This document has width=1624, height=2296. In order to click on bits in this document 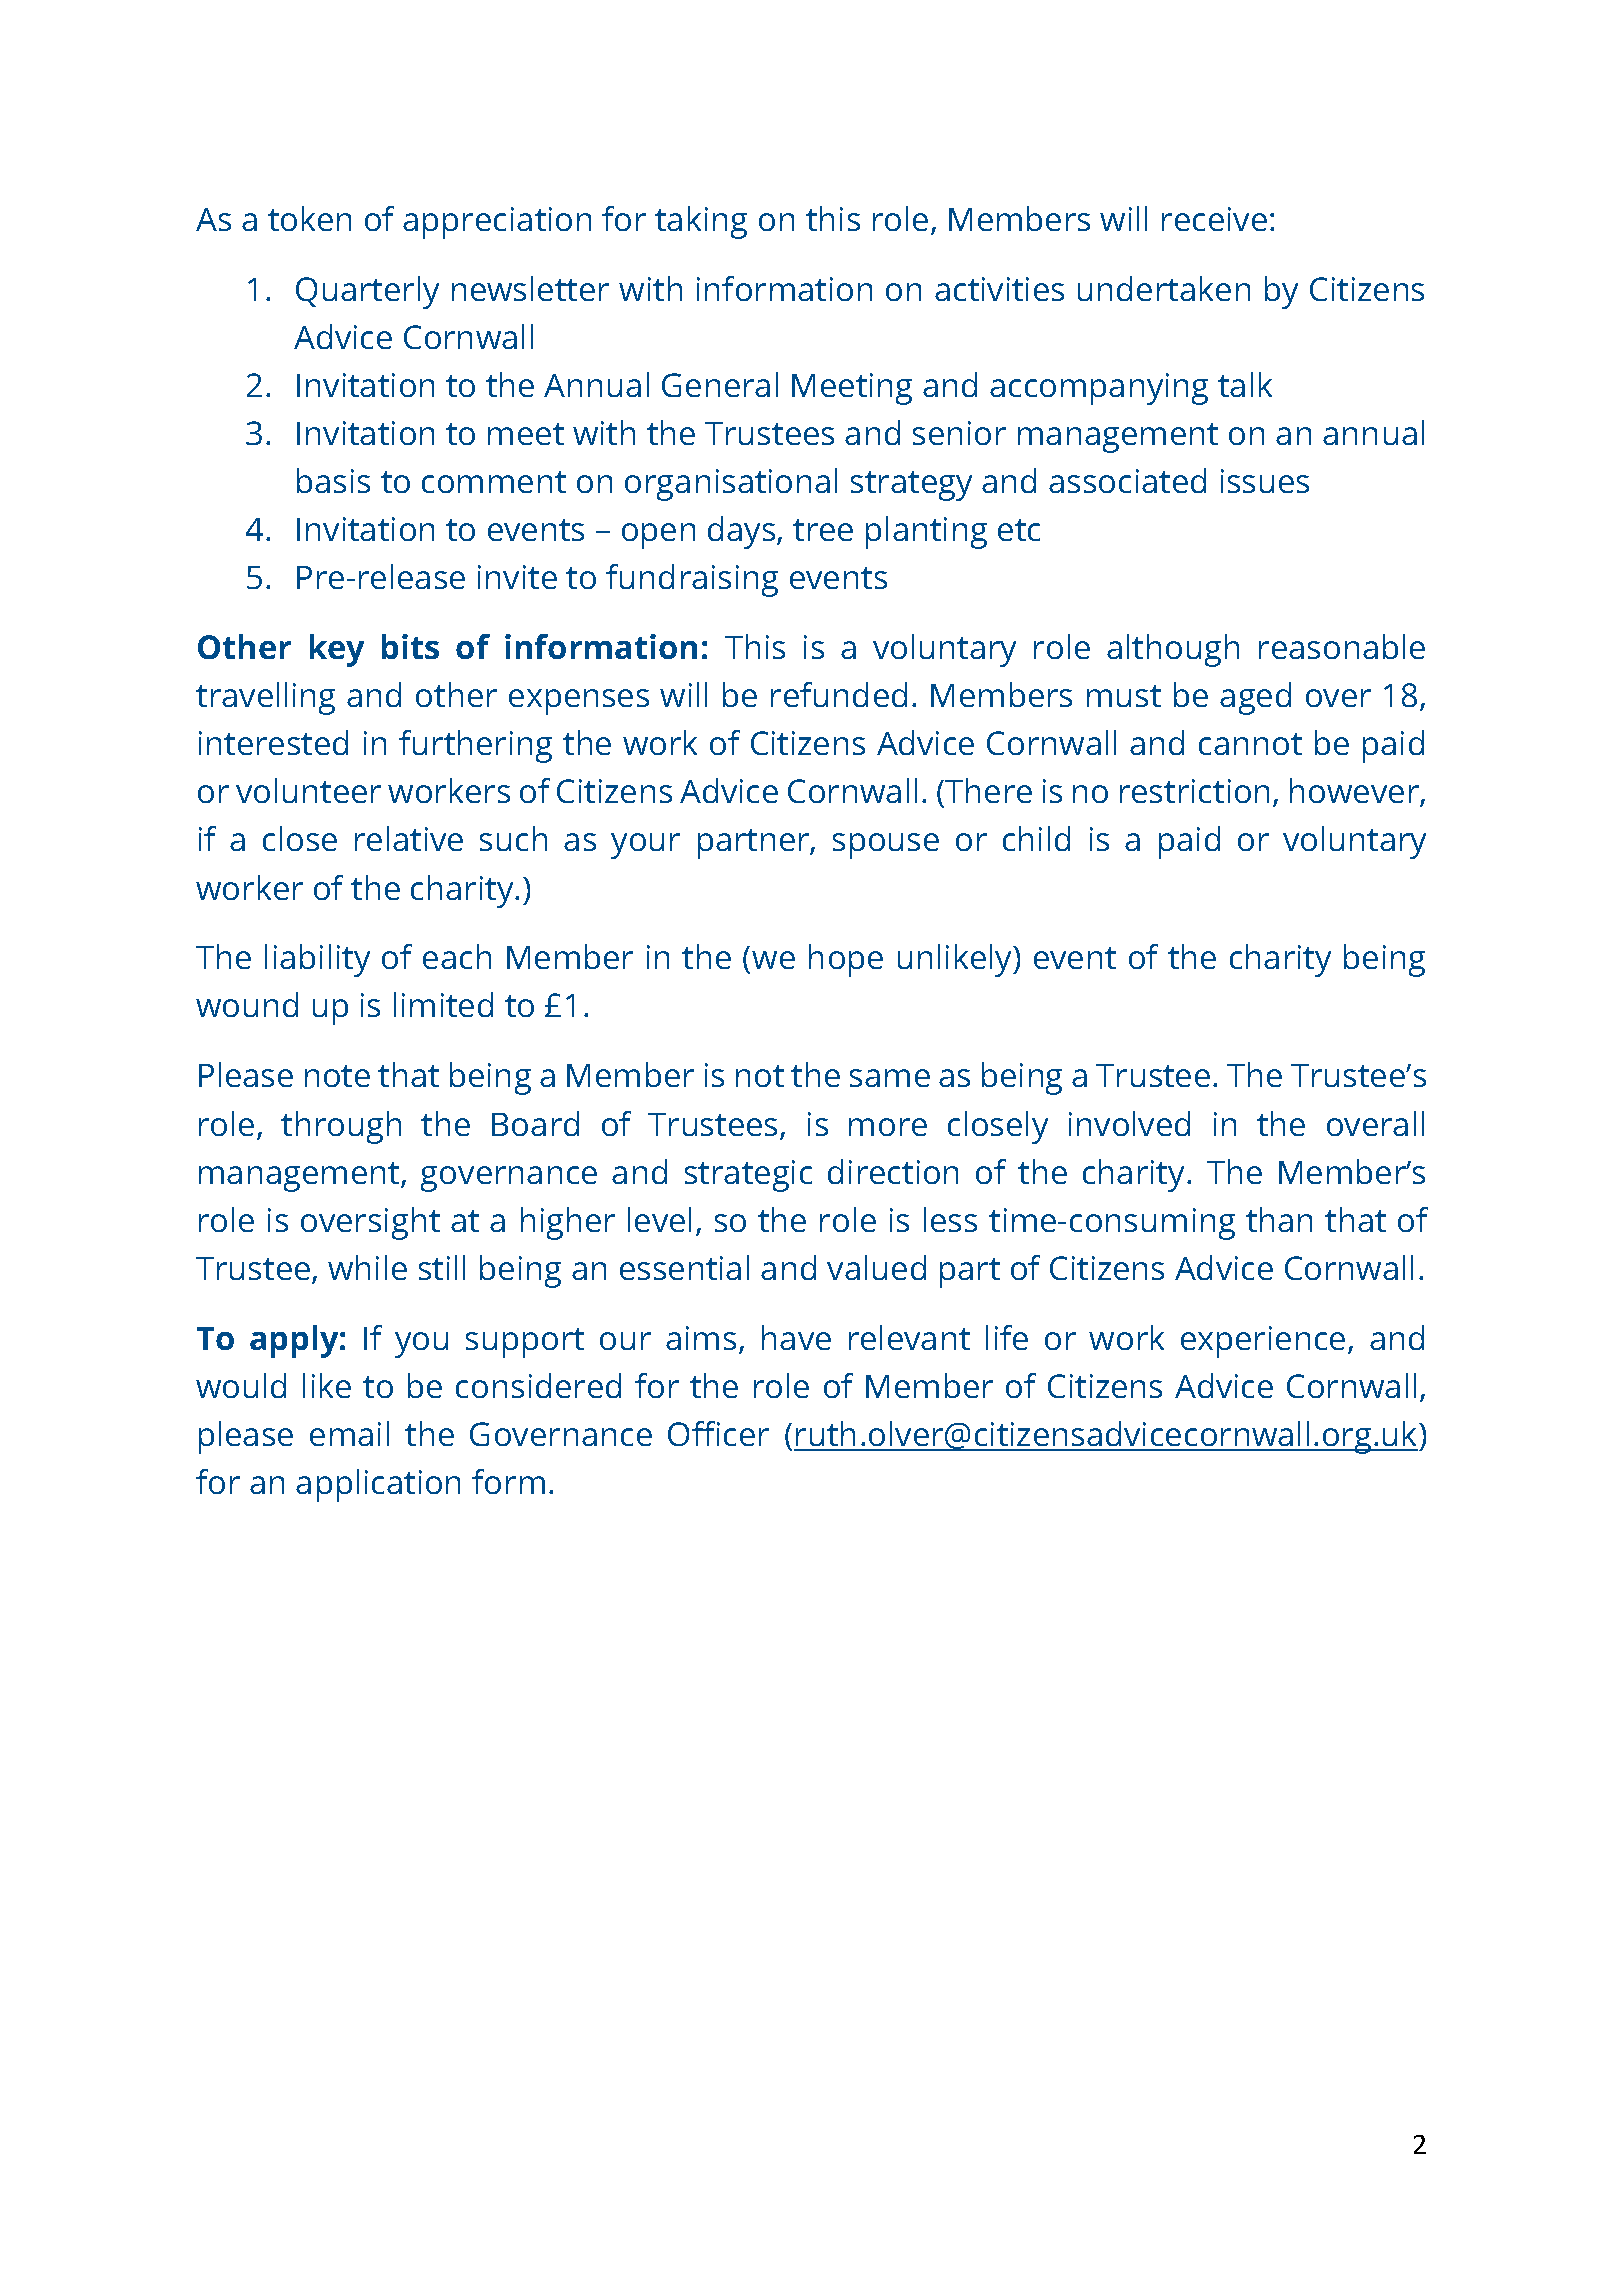, I will do `click(410, 646)`.
